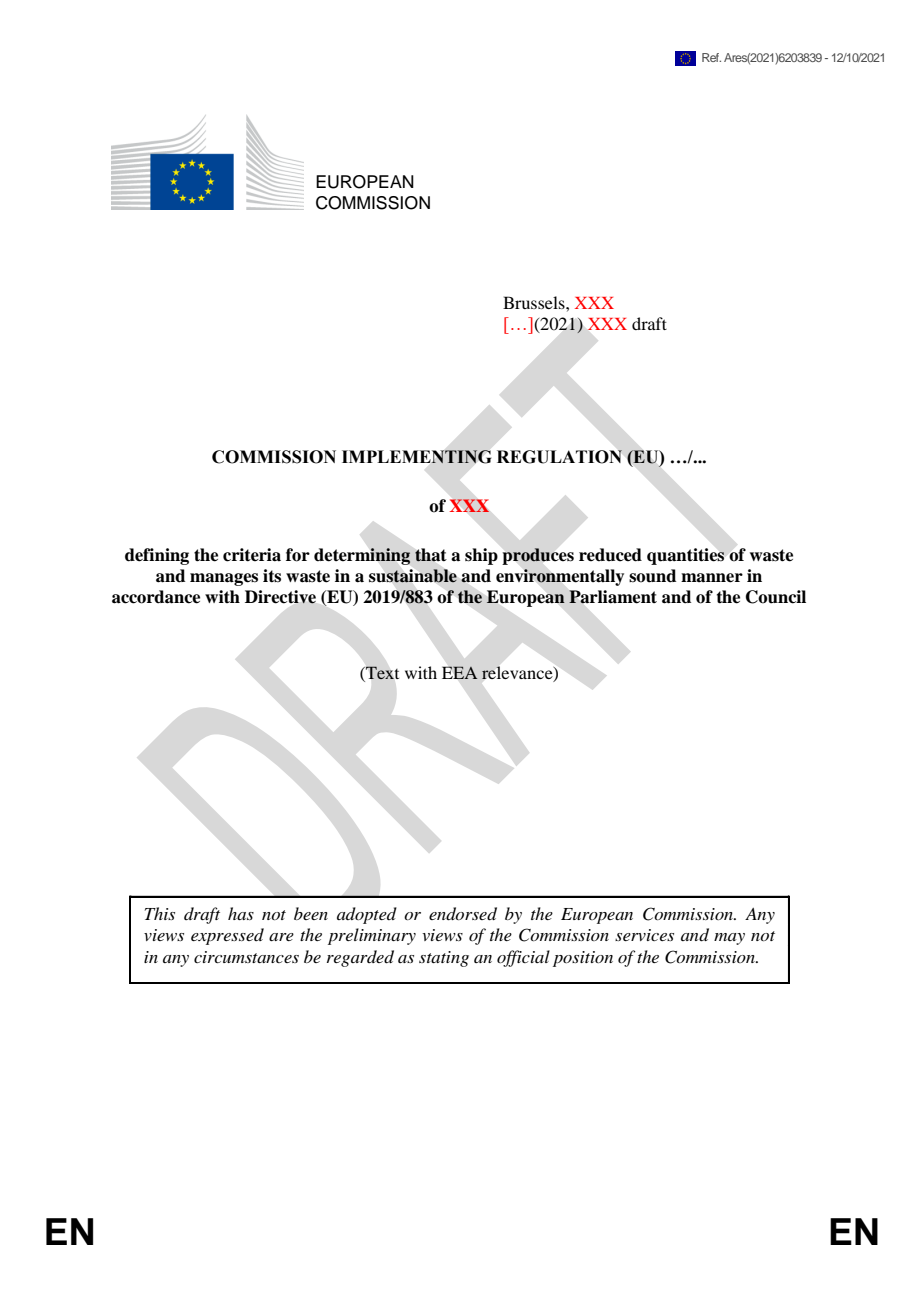 This screenshot has width=924, height=1308. What do you see at coordinates (431, 555) in the screenshot?
I see `that` at bounding box center [431, 555].
